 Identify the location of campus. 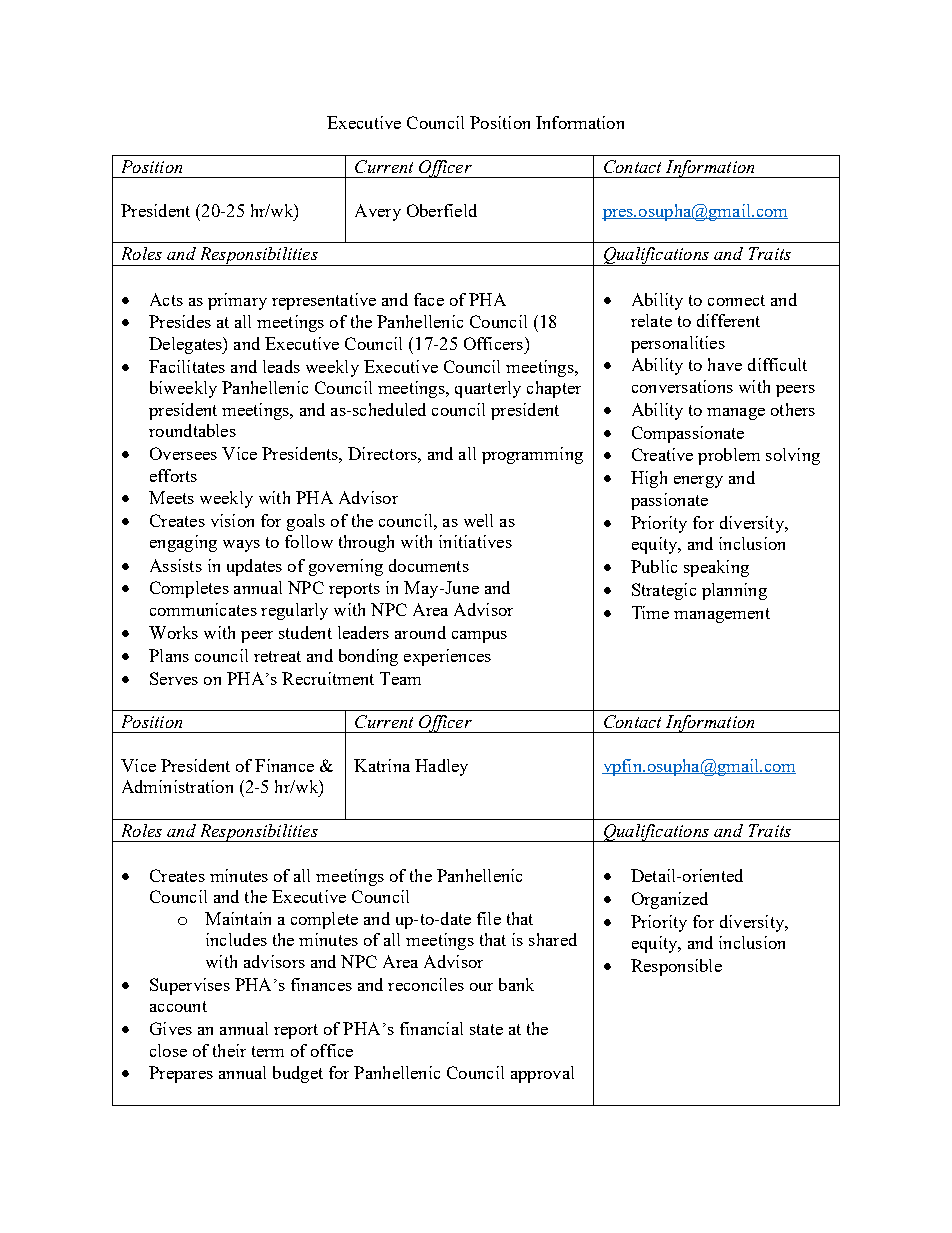
(479, 637).
